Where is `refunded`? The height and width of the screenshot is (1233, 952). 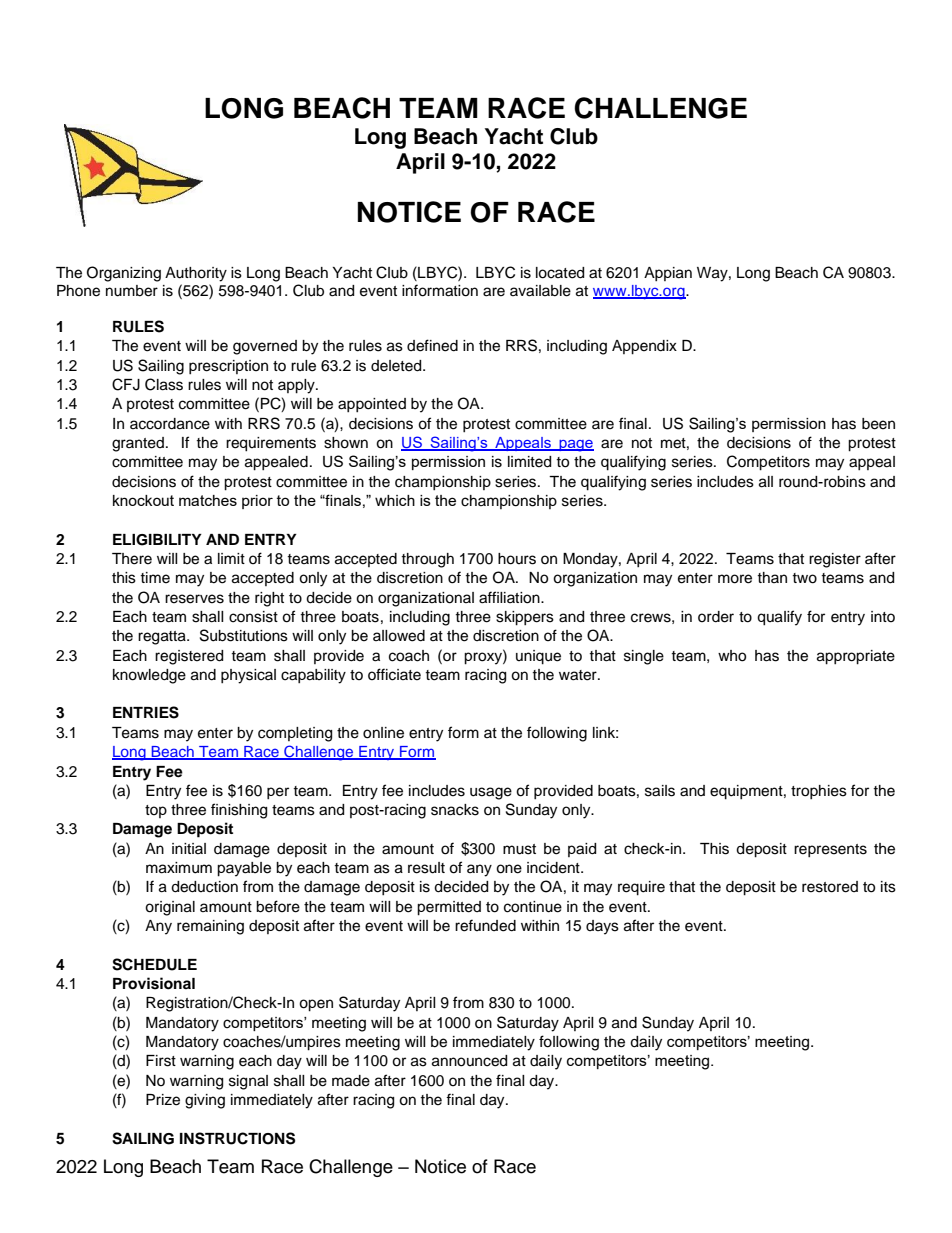
refunded is located at coordinates (485, 925).
